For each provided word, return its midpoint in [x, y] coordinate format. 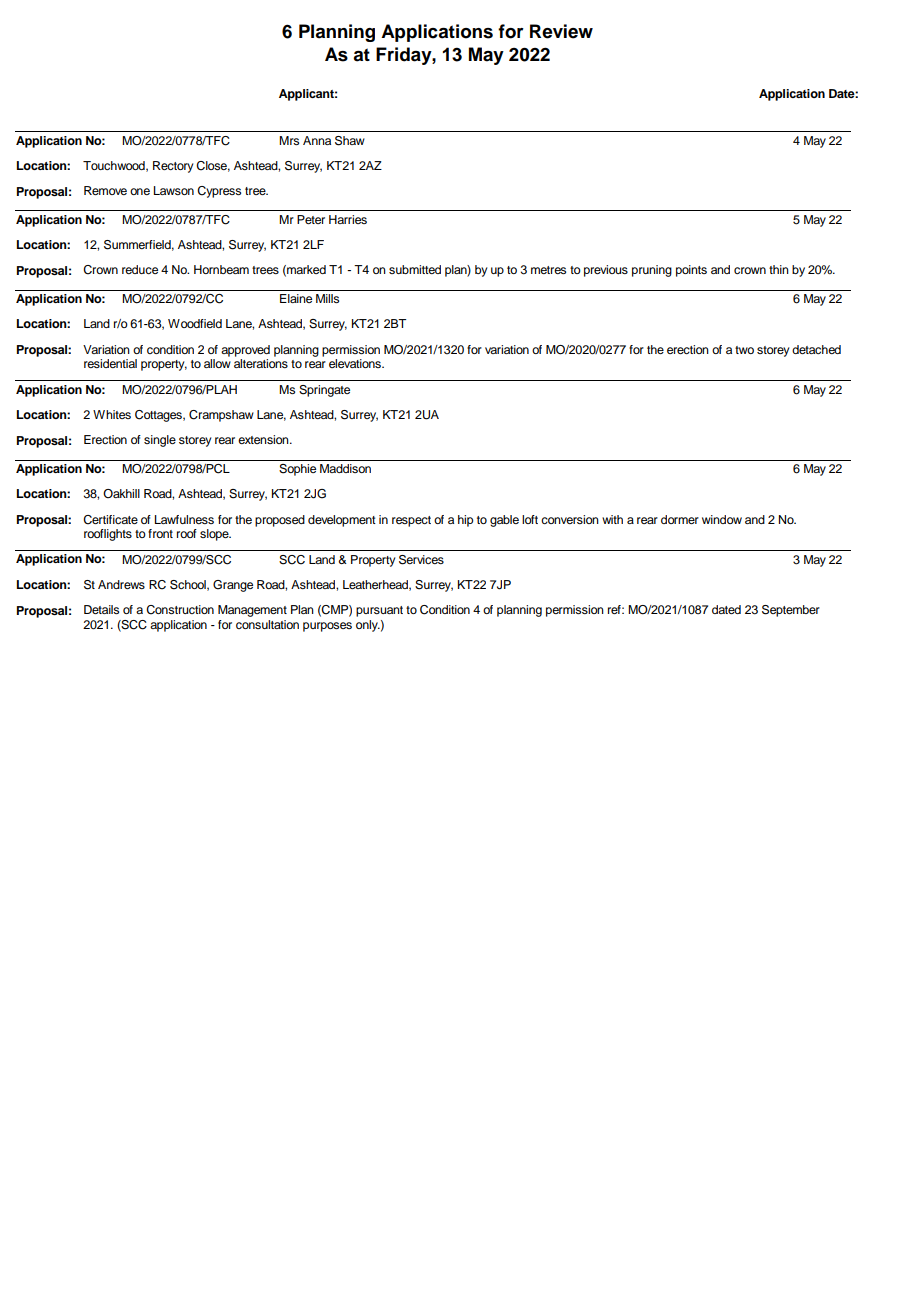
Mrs [289, 140]
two [744, 350]
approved [245, 351]
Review [561, 31]
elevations [356, 363]
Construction [180, 610]
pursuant [379, 611]
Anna [317, 140]
